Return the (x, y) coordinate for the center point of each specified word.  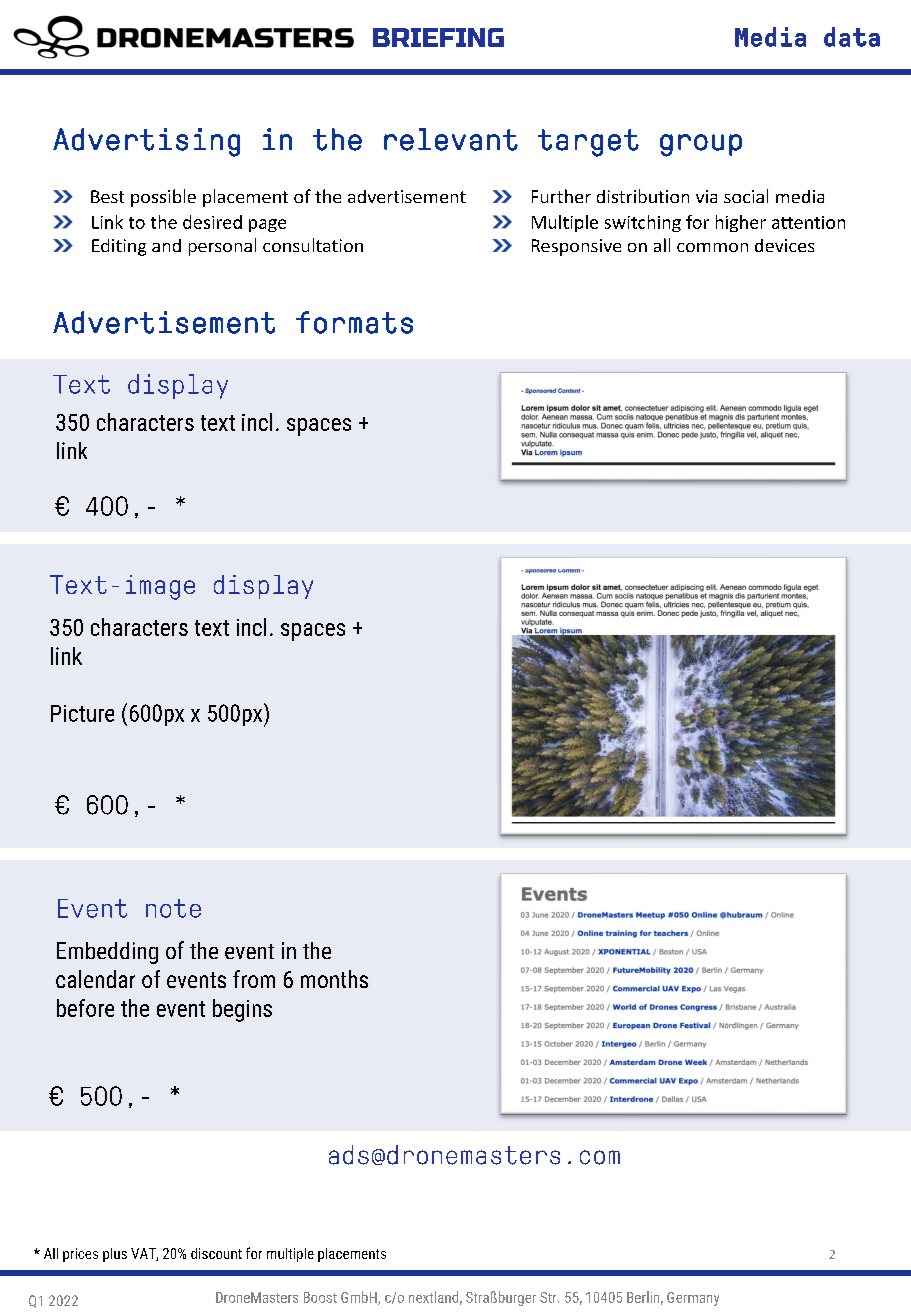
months (334, 979)
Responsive (576, 247)
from (254, 979)
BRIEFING (438, 37)
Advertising (146, 142)
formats (354, 322)
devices (784, 245)
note (173, 908)
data (852, 37)
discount (216, 1253)
